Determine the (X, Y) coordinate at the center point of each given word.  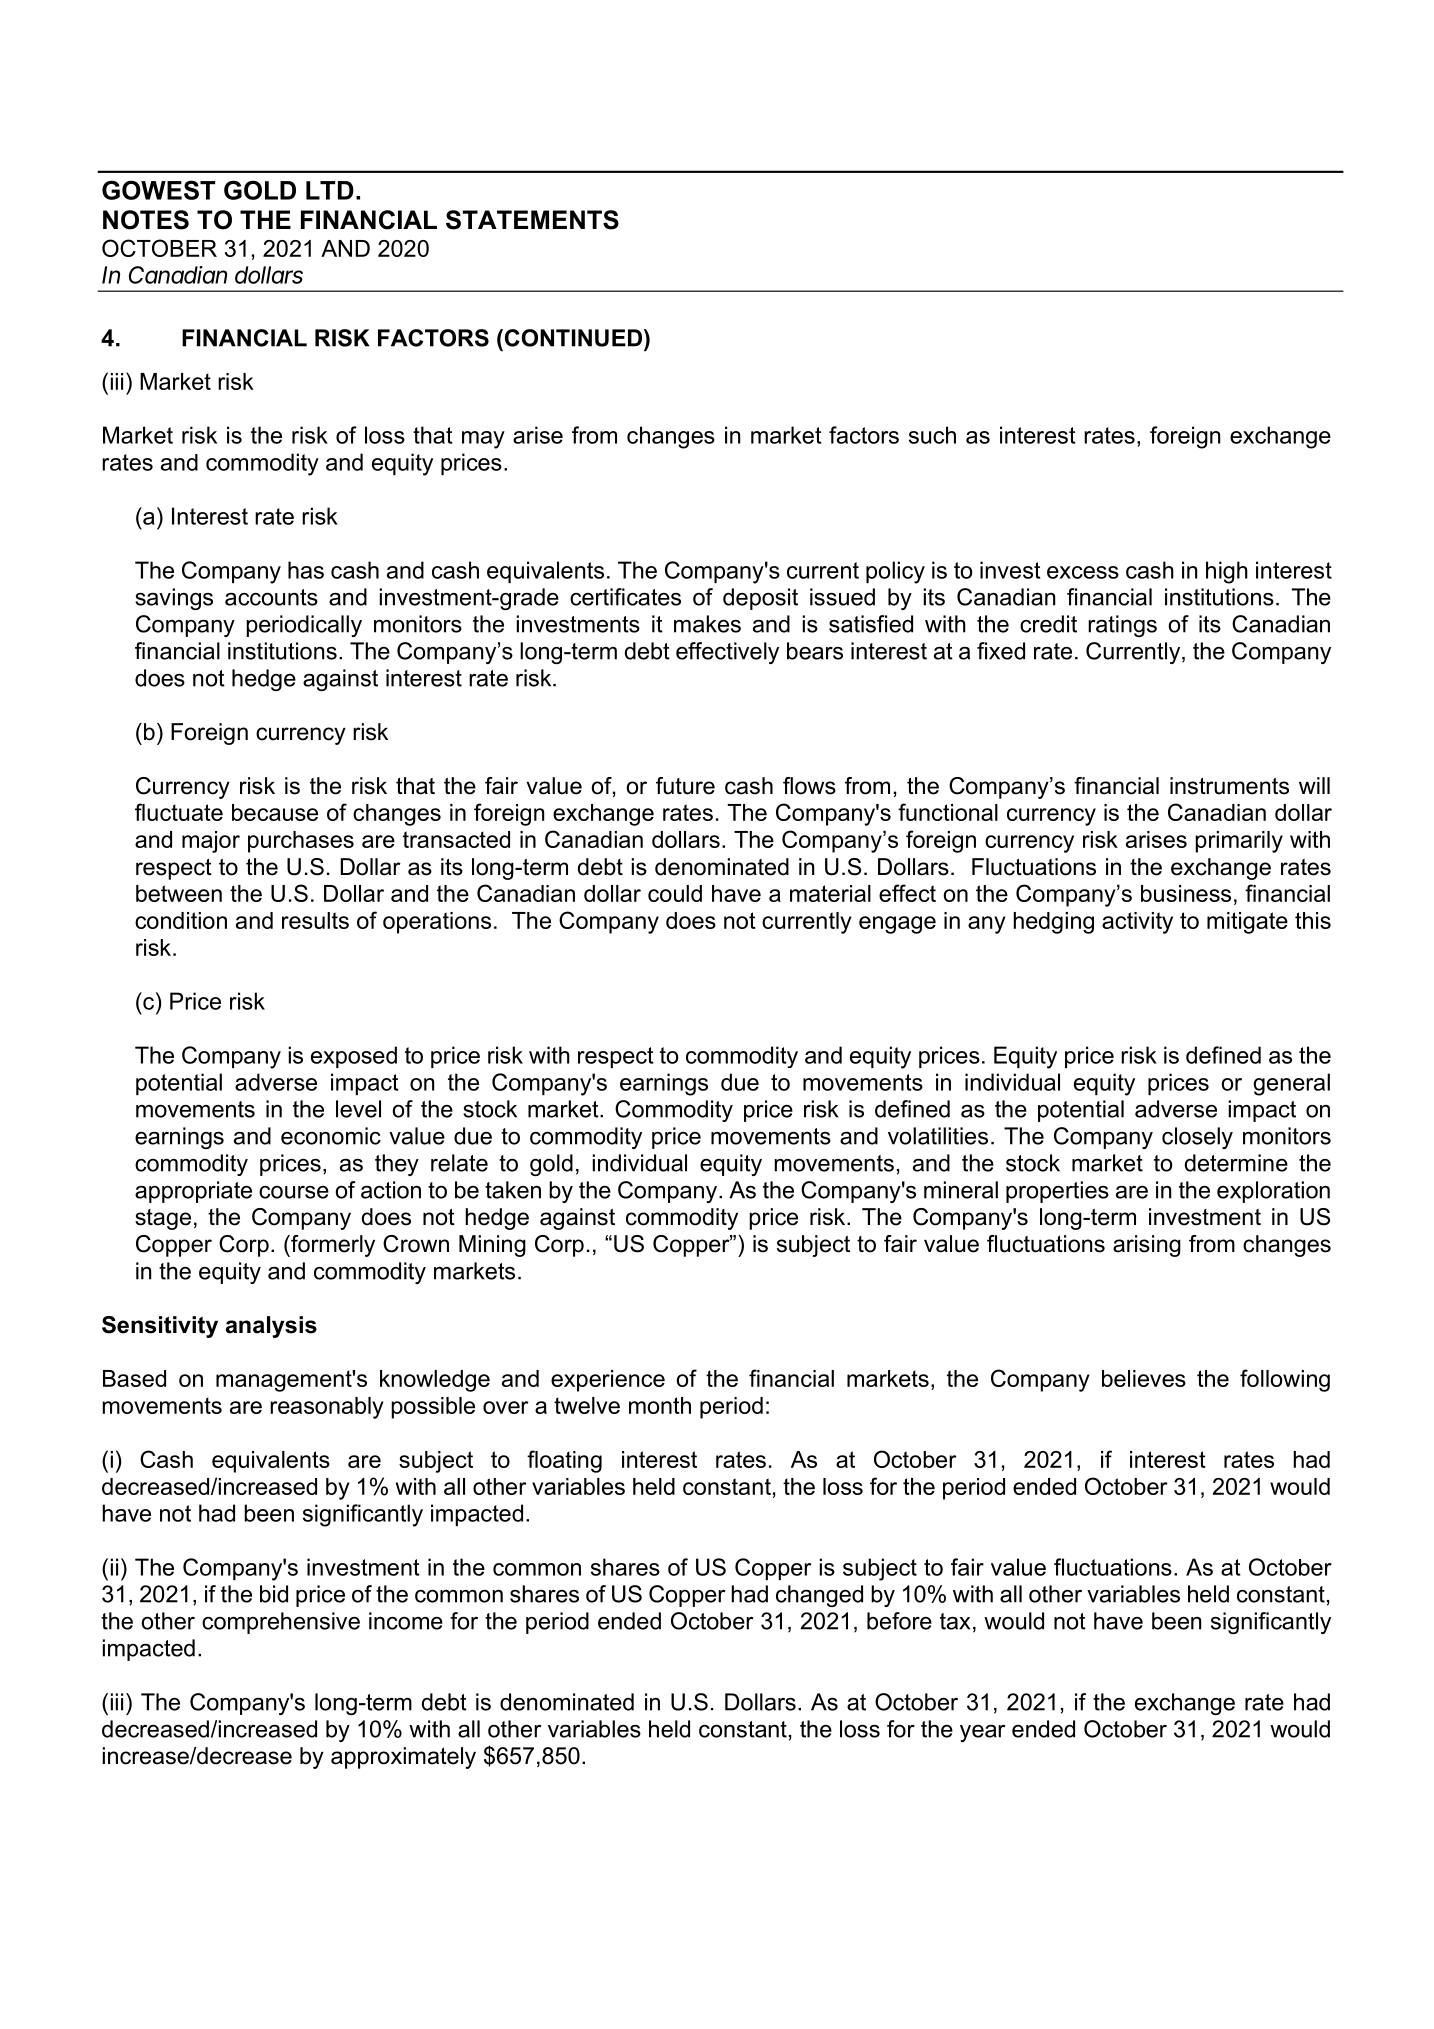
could (675, 893)
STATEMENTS (532, 220)
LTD (330, 190)
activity (1137, 923)
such (932, 435)
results (315, 920)
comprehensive (281, 1623)
